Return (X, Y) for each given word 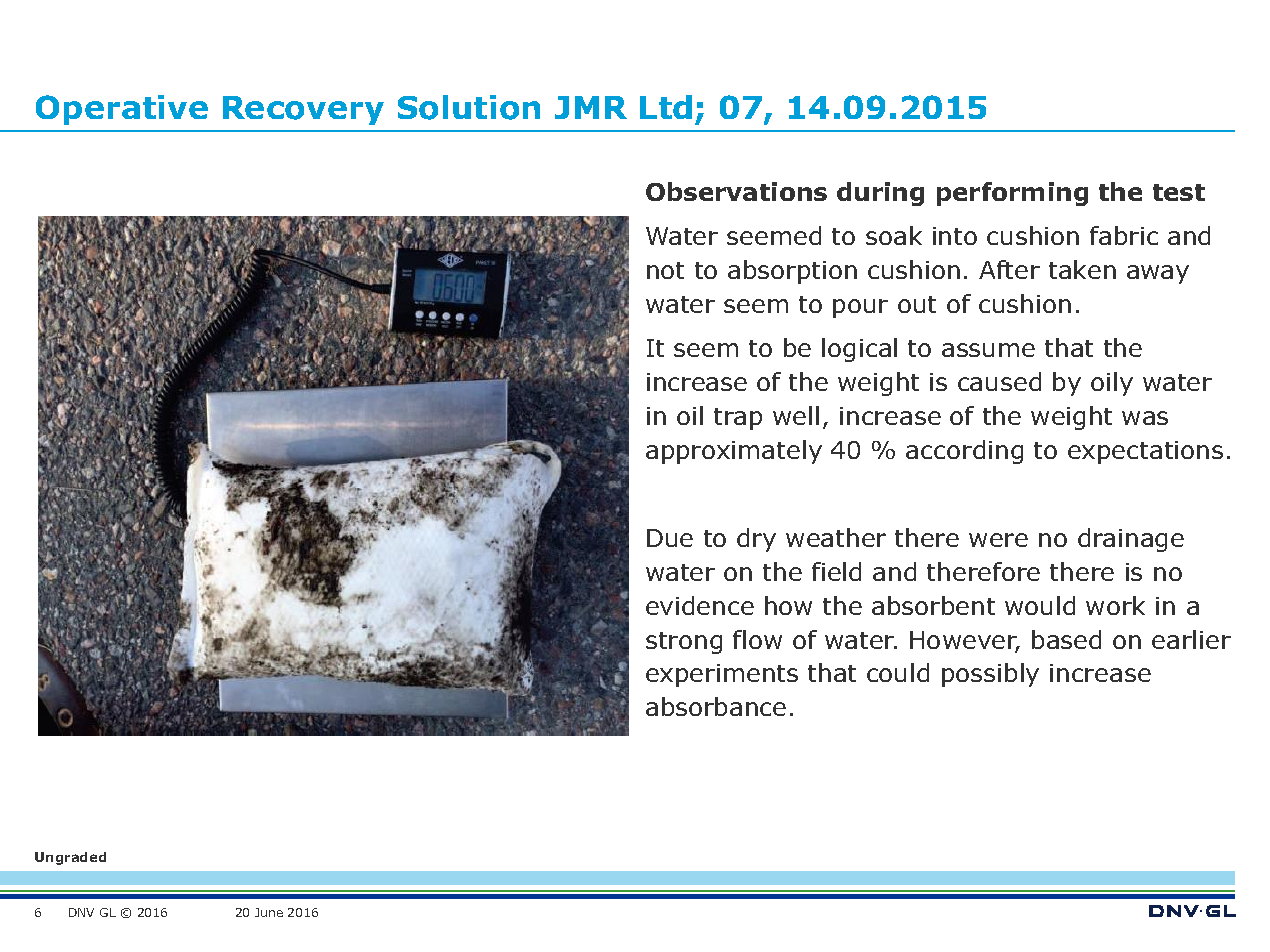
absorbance (716, 706)
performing (1012, 194)
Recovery (303, 110)
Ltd (666, 107)
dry (756, 540)
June (269, 912)
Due (670, 538)
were (998, 540)
